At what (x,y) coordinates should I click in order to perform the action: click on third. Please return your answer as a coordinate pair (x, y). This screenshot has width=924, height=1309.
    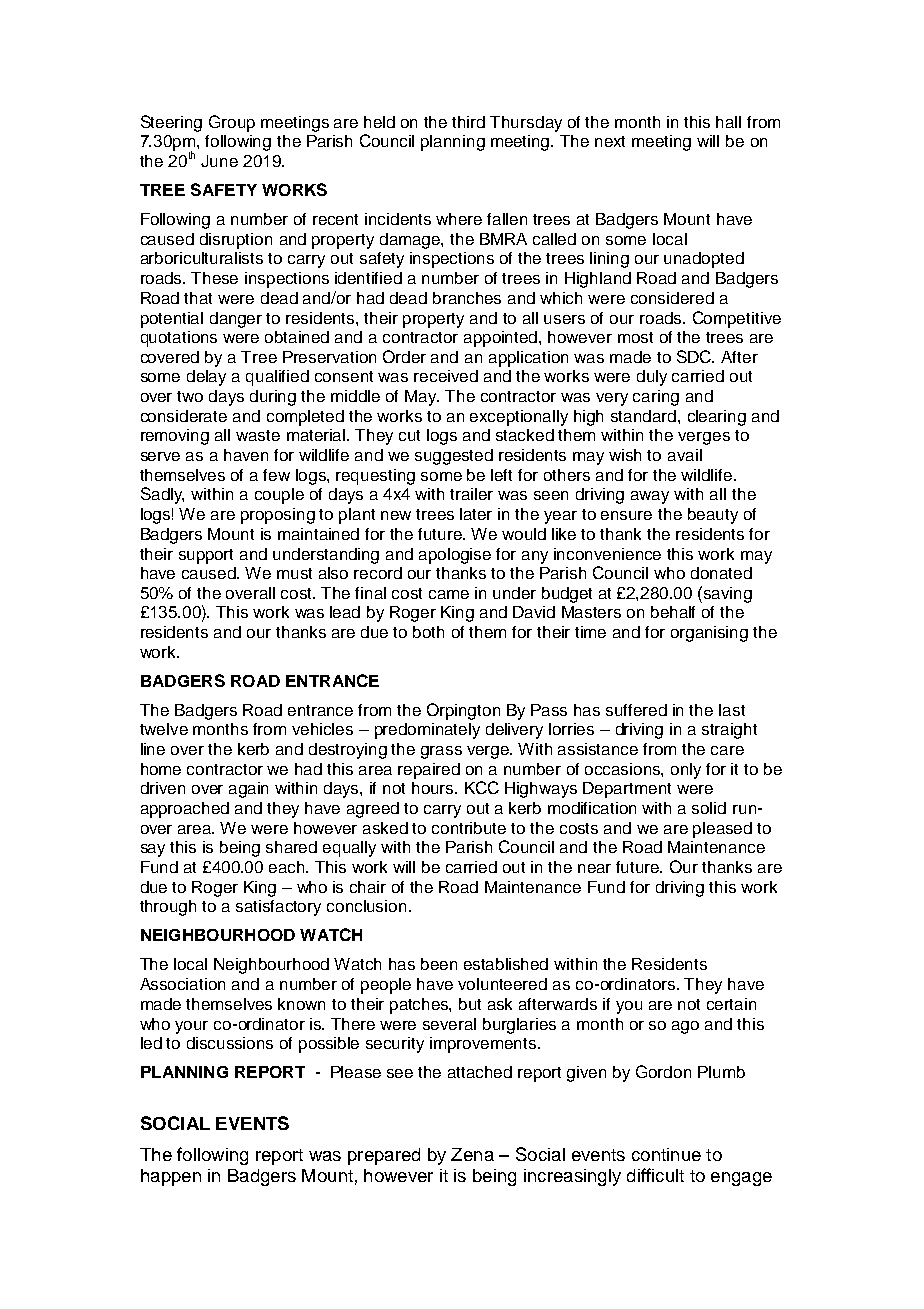
    Looking at the image, I should click on (468, 122).
